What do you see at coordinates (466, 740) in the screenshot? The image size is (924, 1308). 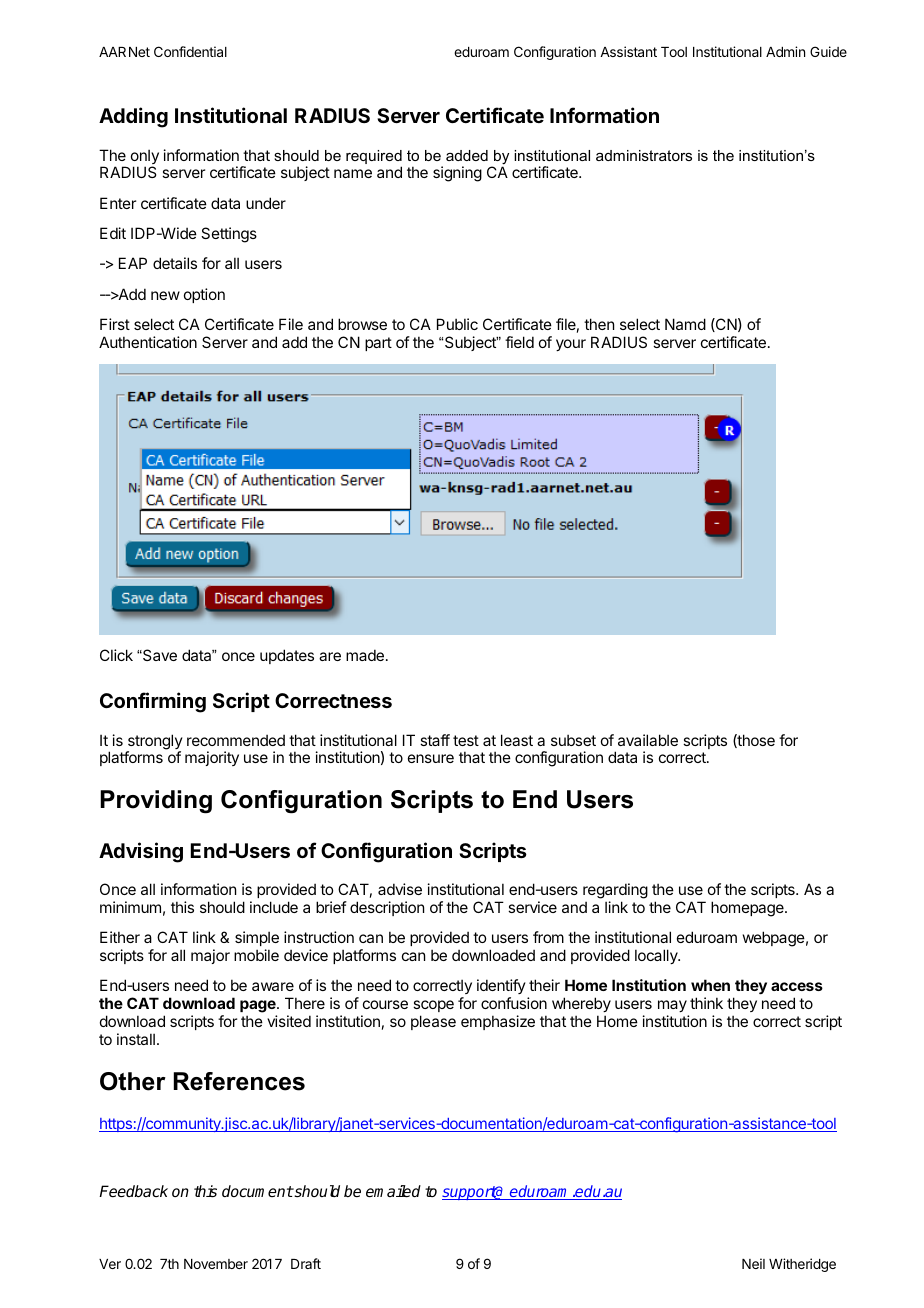 I see `test` at bounding box center [466, 740].
